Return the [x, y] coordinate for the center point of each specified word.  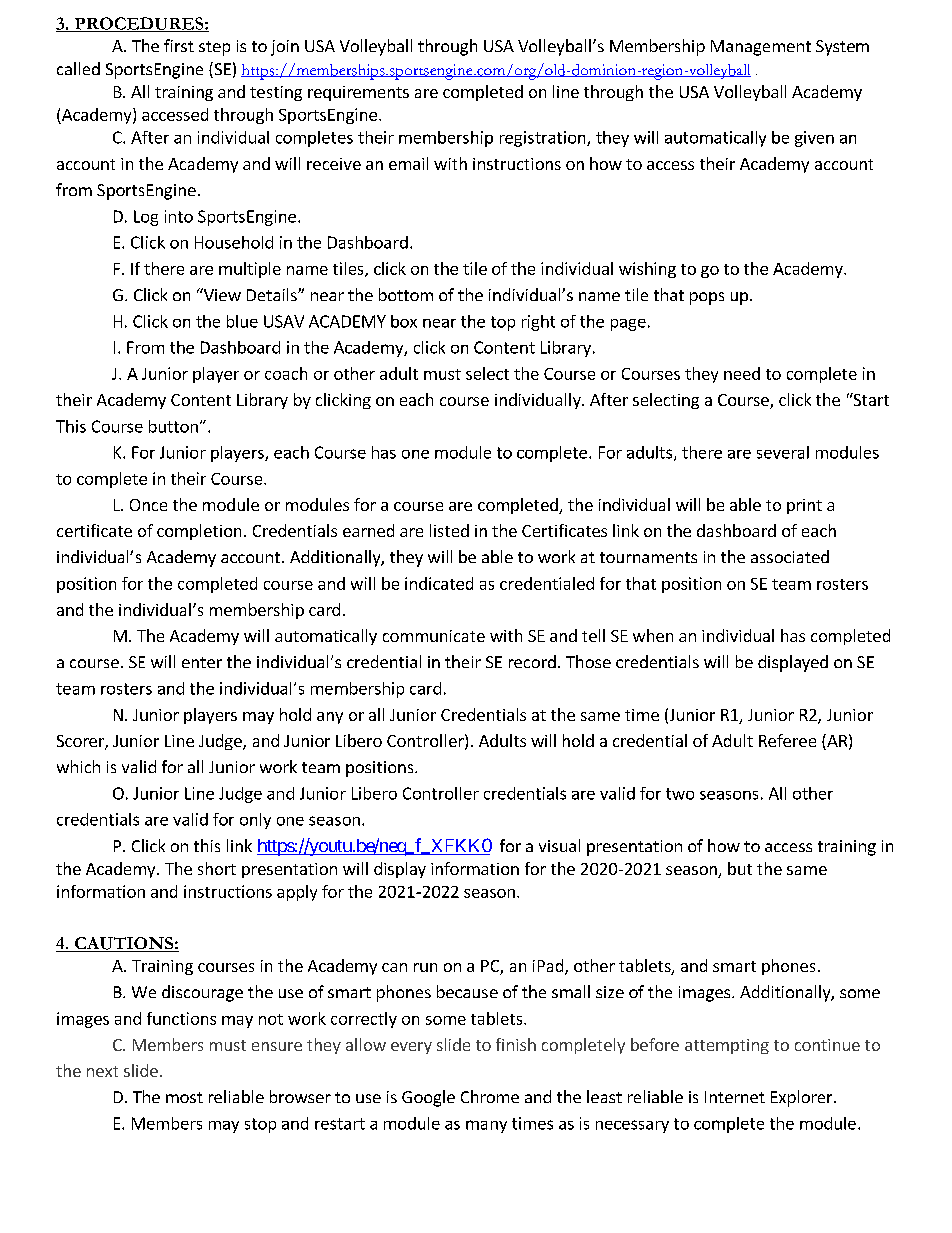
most [184, 1097]
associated [790, 556]
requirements [358, 93]
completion [199, 532]
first [179, 45]
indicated [439, 583]
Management [761, 48]
